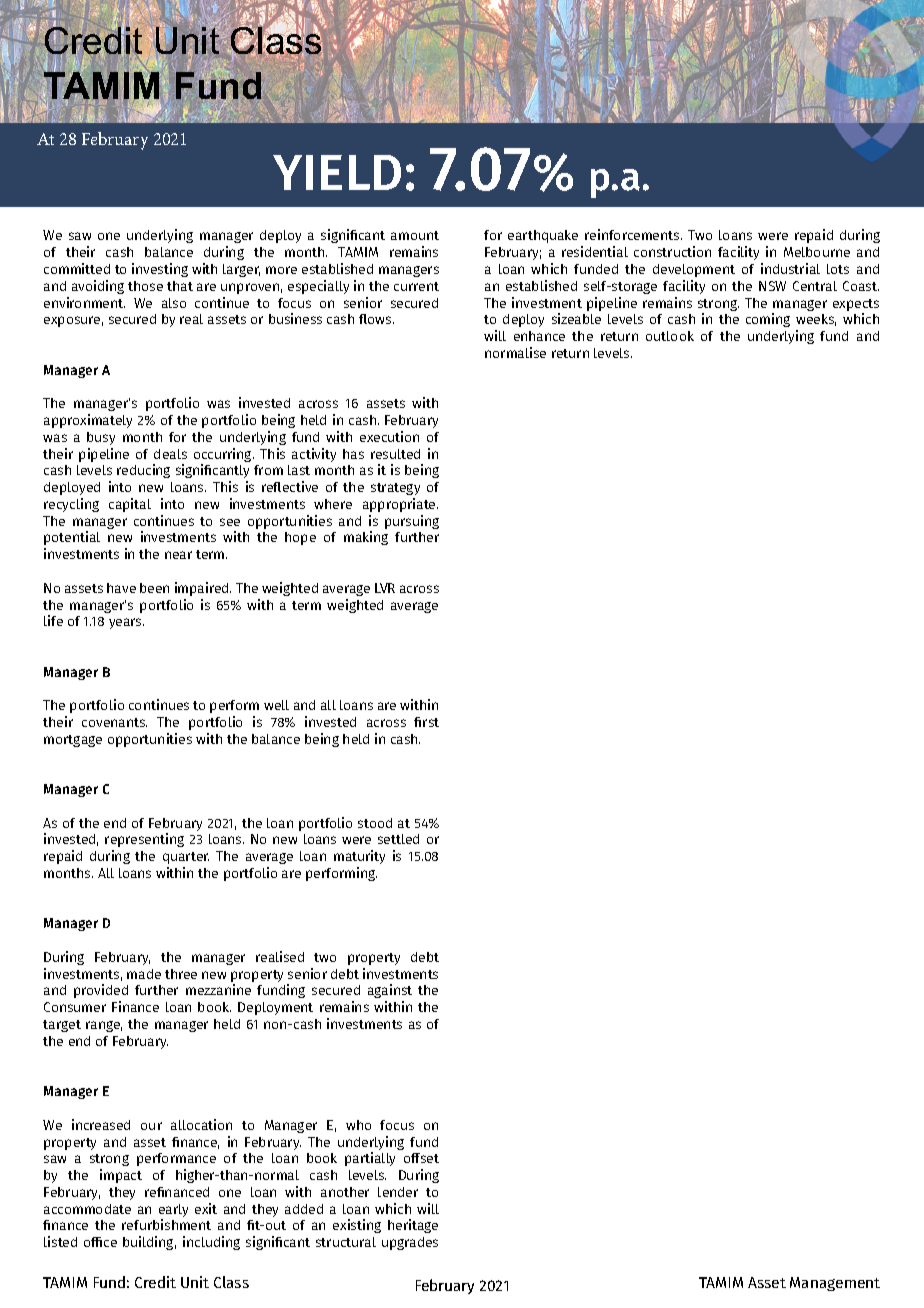 The height and width of the screenshot is (1308, 924). What do you see at coordinates (835, 1284) in the screenshot?
I see `Management` at bounding box center [835, 1284].
